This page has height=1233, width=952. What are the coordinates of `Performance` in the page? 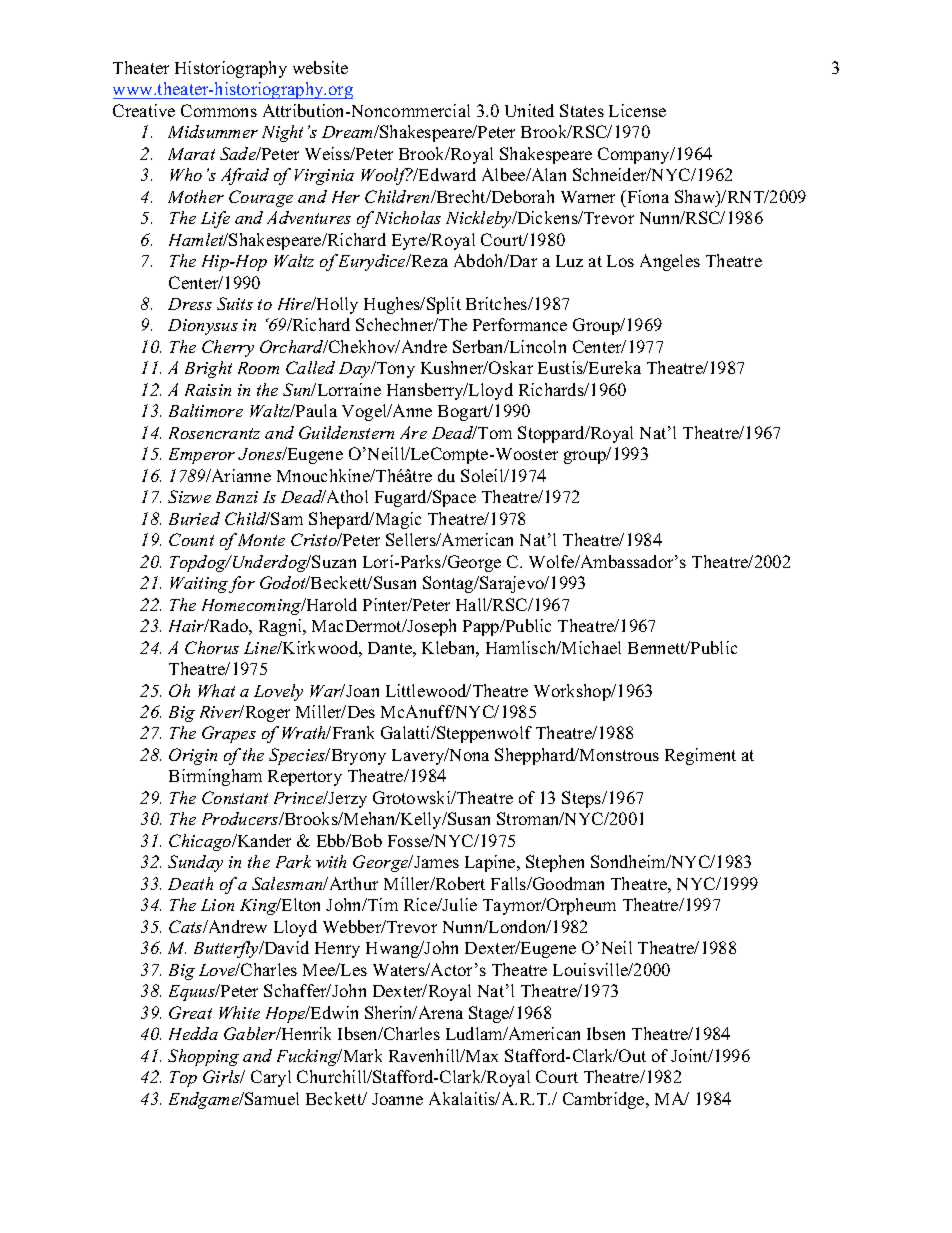 It's located at (520, 324).
